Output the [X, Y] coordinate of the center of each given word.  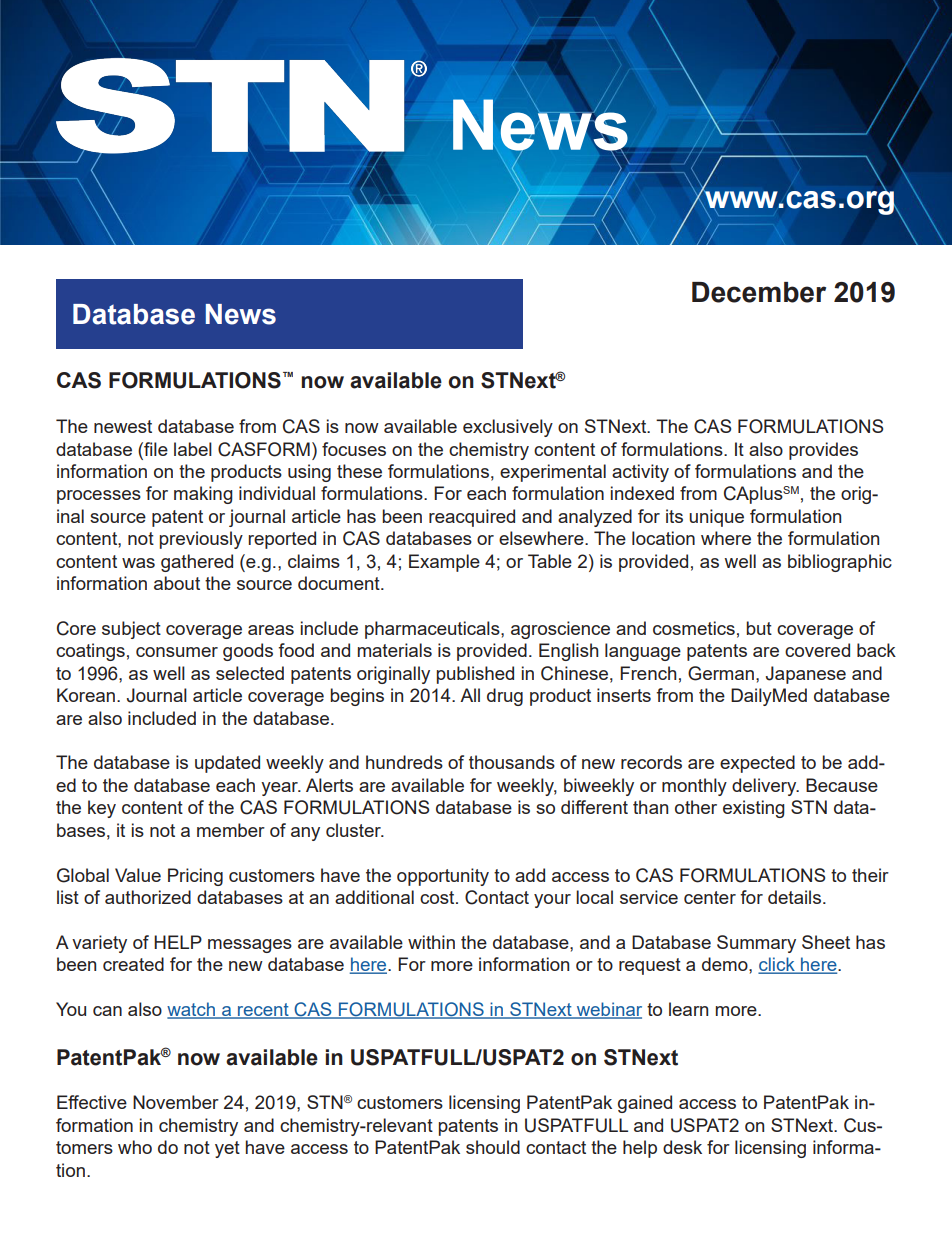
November [176, 1102]
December [759, 292]
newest [123, 426]
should [493, 1147]
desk [682, 1147]
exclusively [508, 428]
